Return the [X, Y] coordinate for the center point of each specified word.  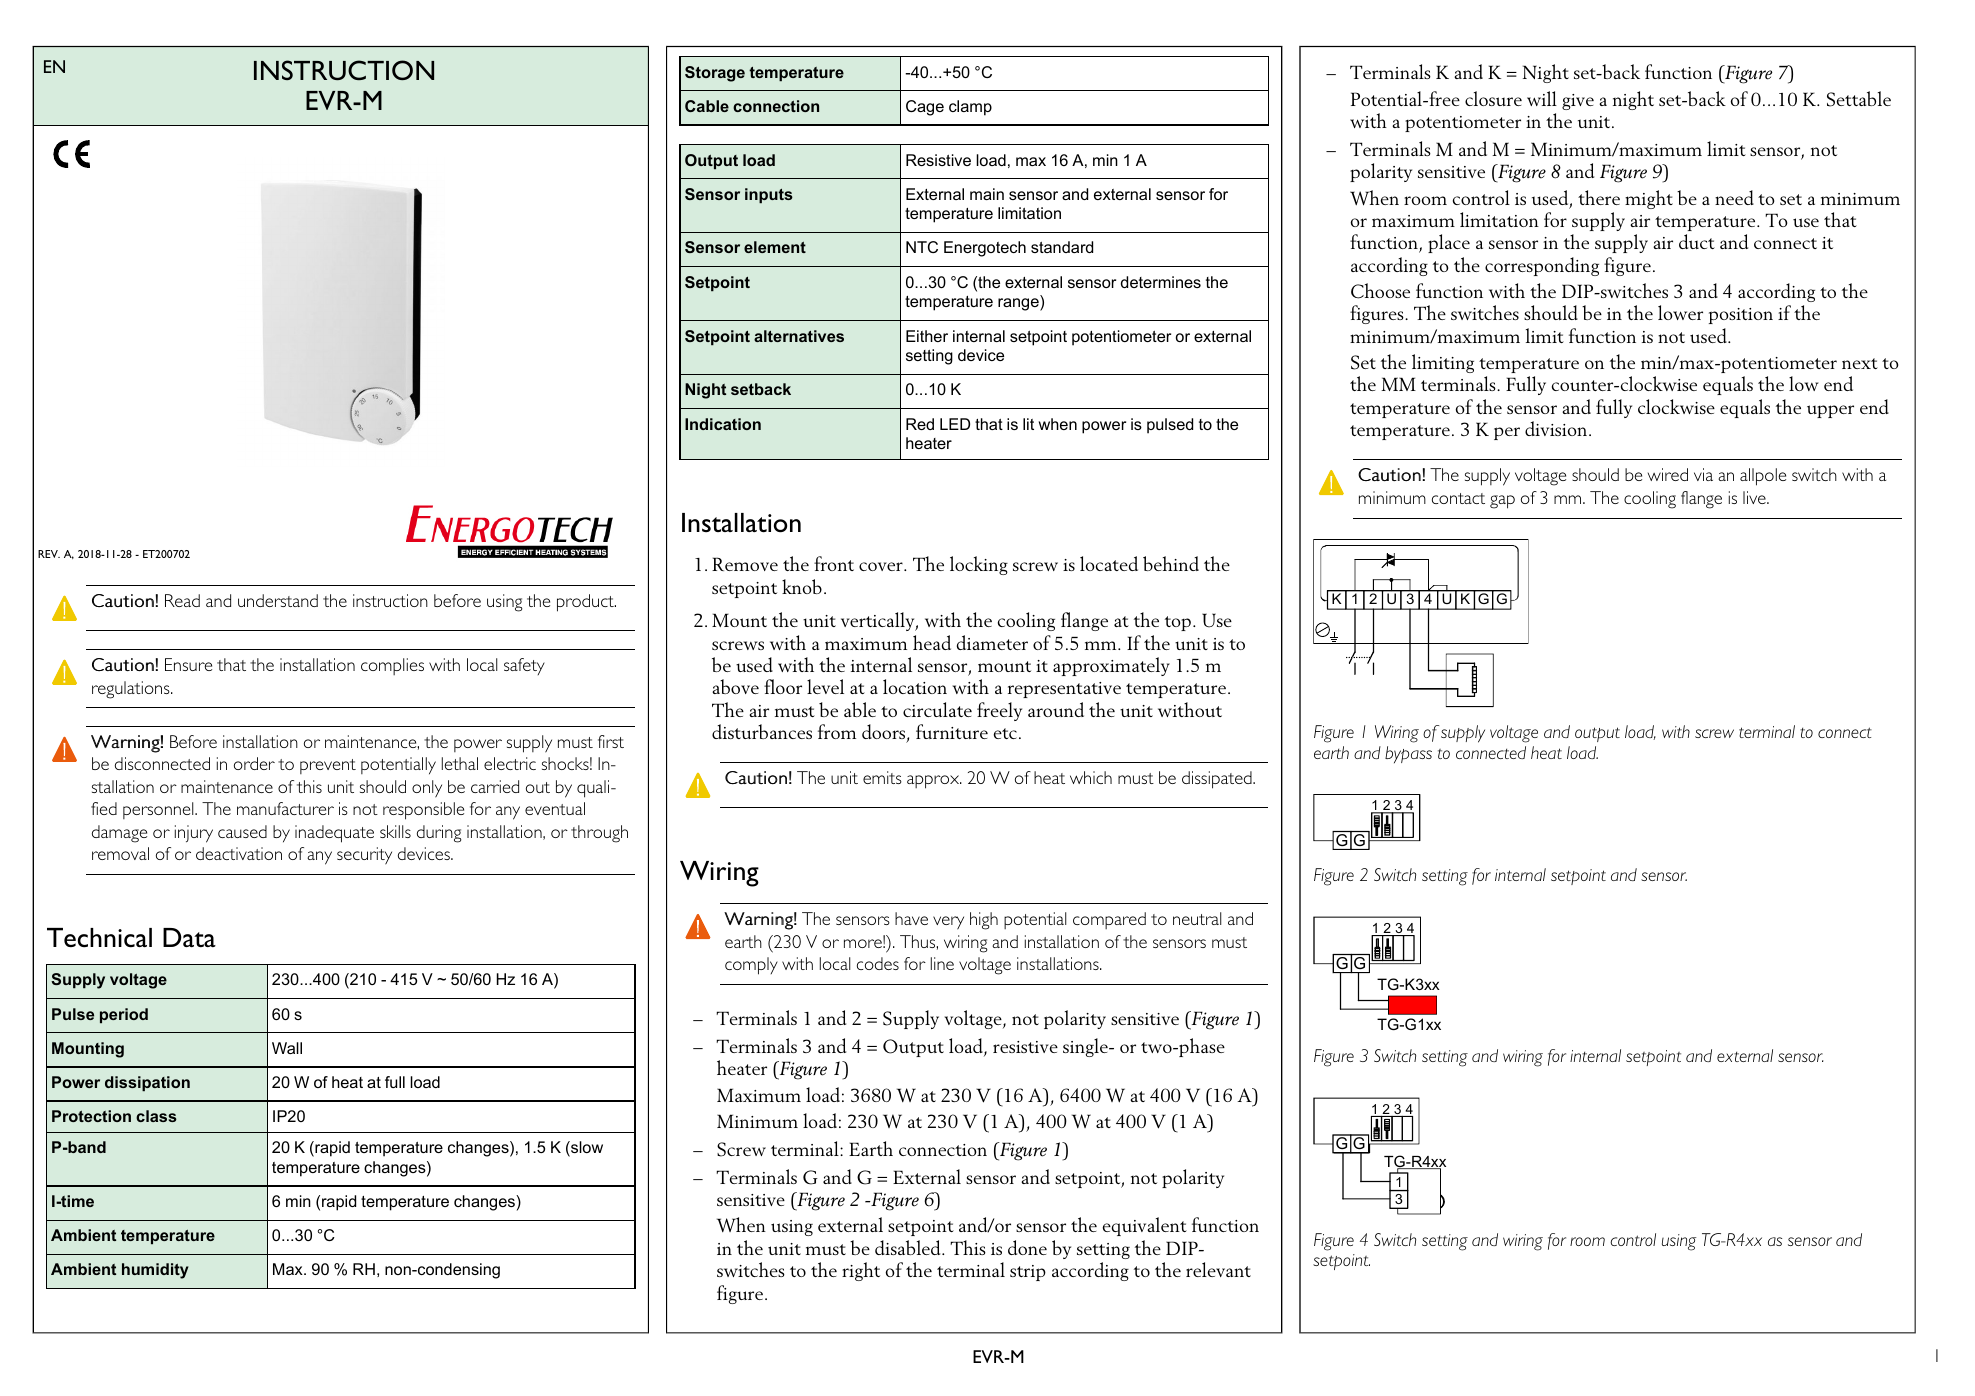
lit [1028, 424]
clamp [970, 108]
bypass [1408, 754]
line [942, 963]
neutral [1197, 918]
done [1027, 1247]
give [1578, 102]
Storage [715, 74]
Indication [723, 424]
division [1557, 428]
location [915, 686]
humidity [155, 1271]
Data [189, 937]
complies [392, 666]
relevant [1218, 1269]
